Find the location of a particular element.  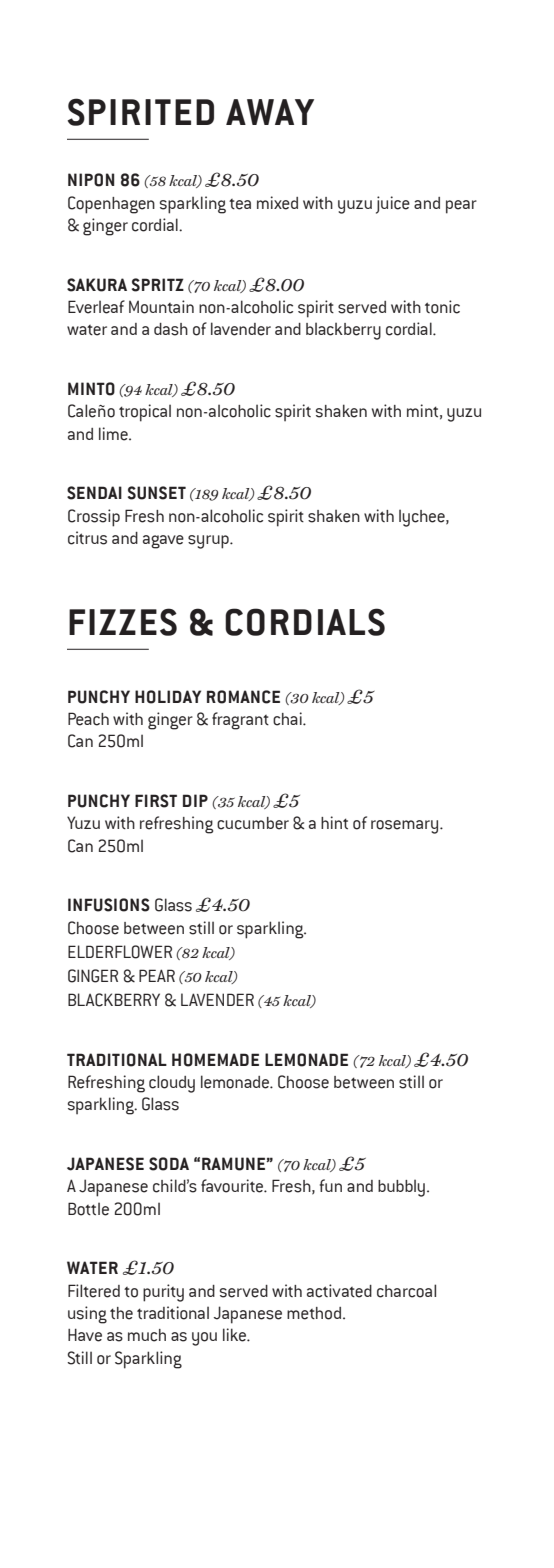

hint is located at coordinates (334, 823).
